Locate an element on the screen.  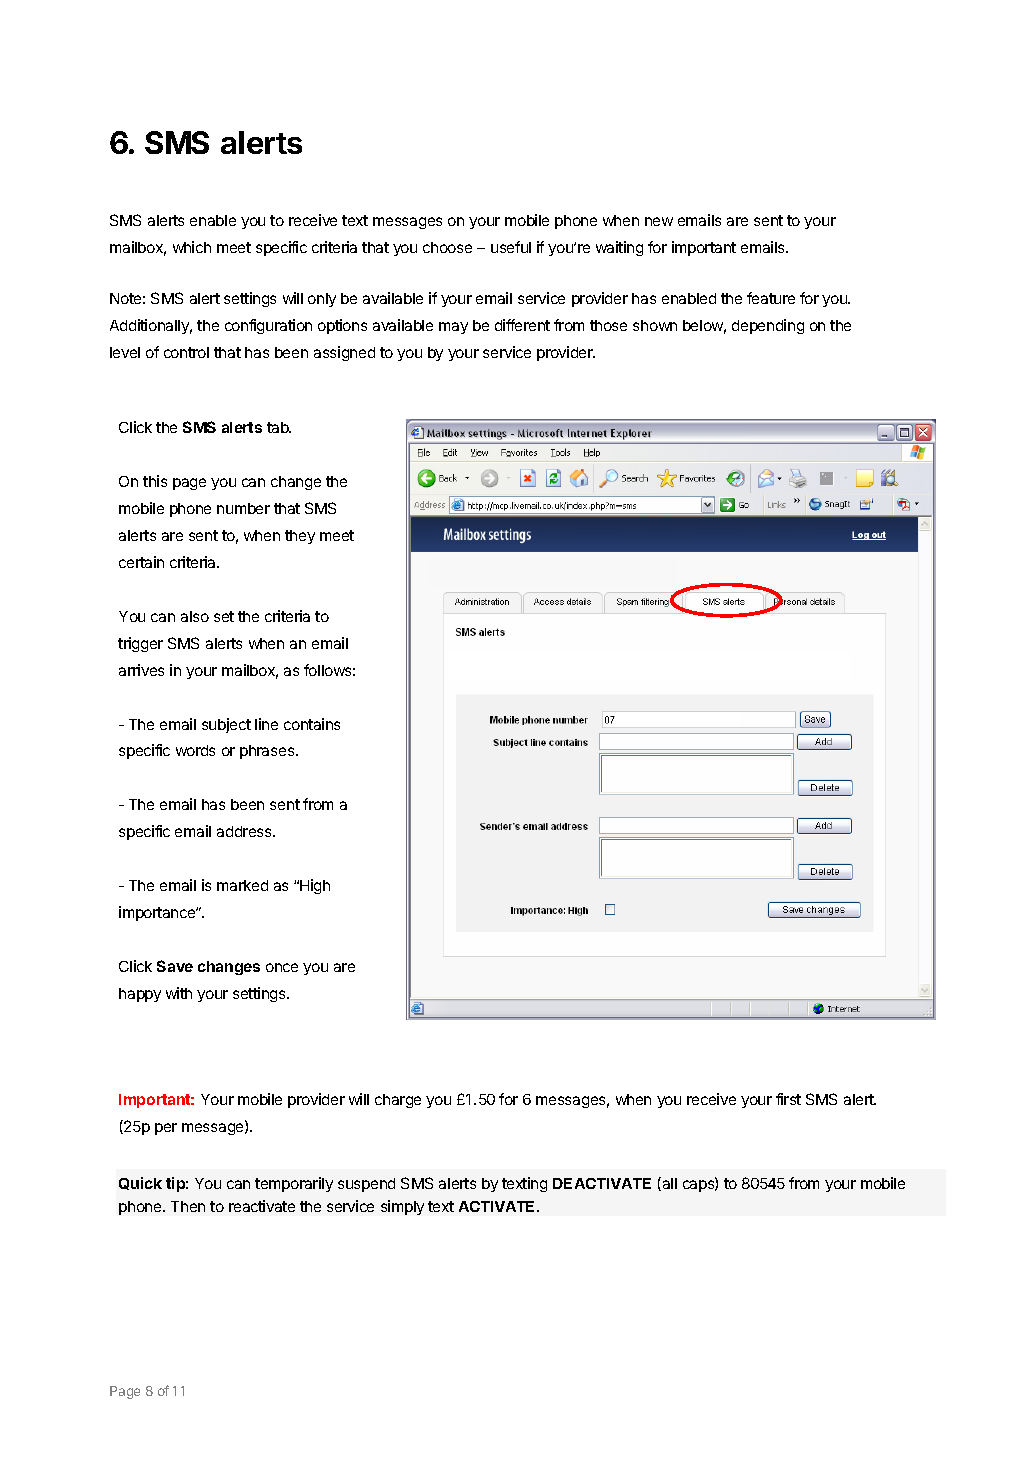
new is located at coordinates (659, 221).
